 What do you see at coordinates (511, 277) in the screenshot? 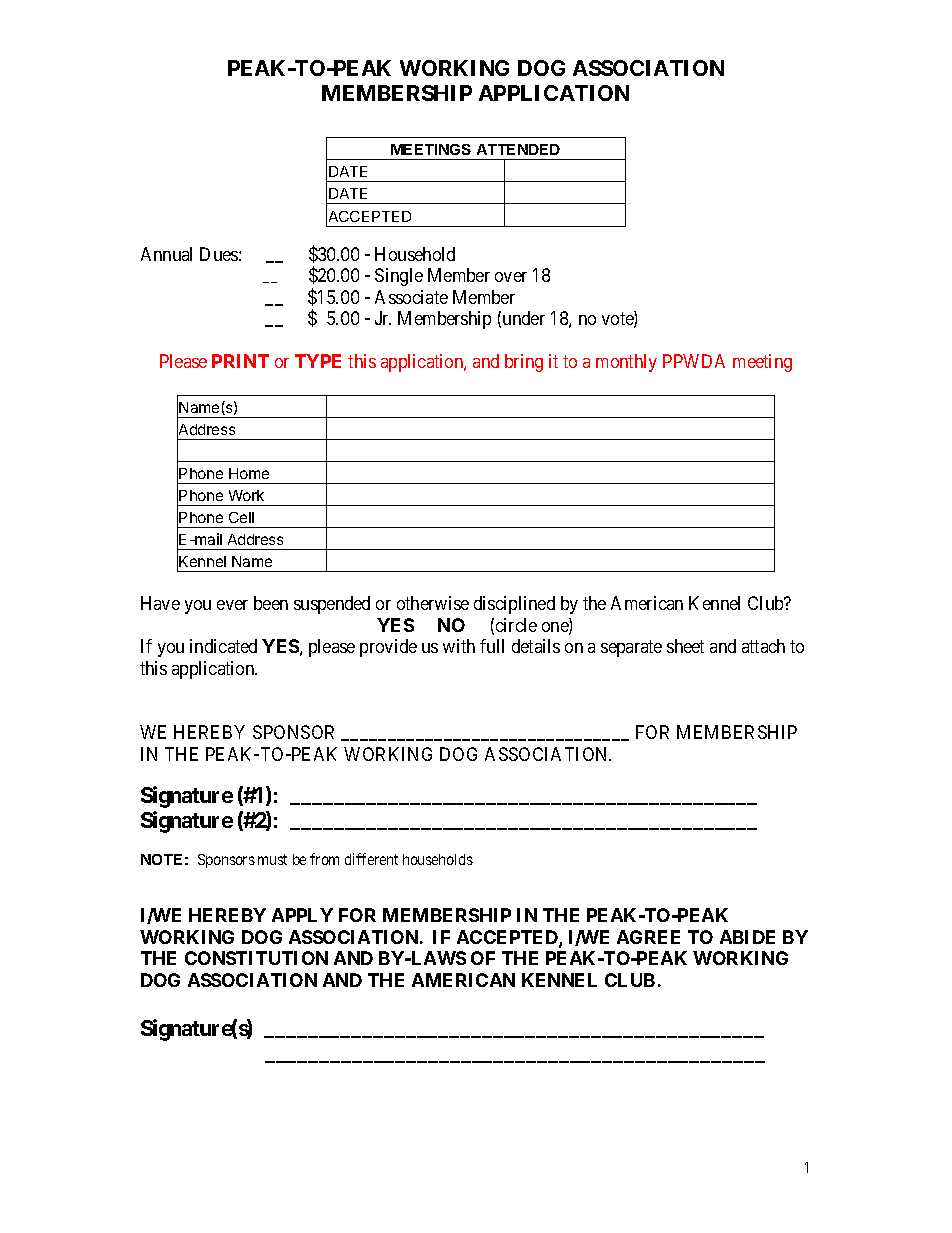
I see `over` at bounding box center [511, 277].
